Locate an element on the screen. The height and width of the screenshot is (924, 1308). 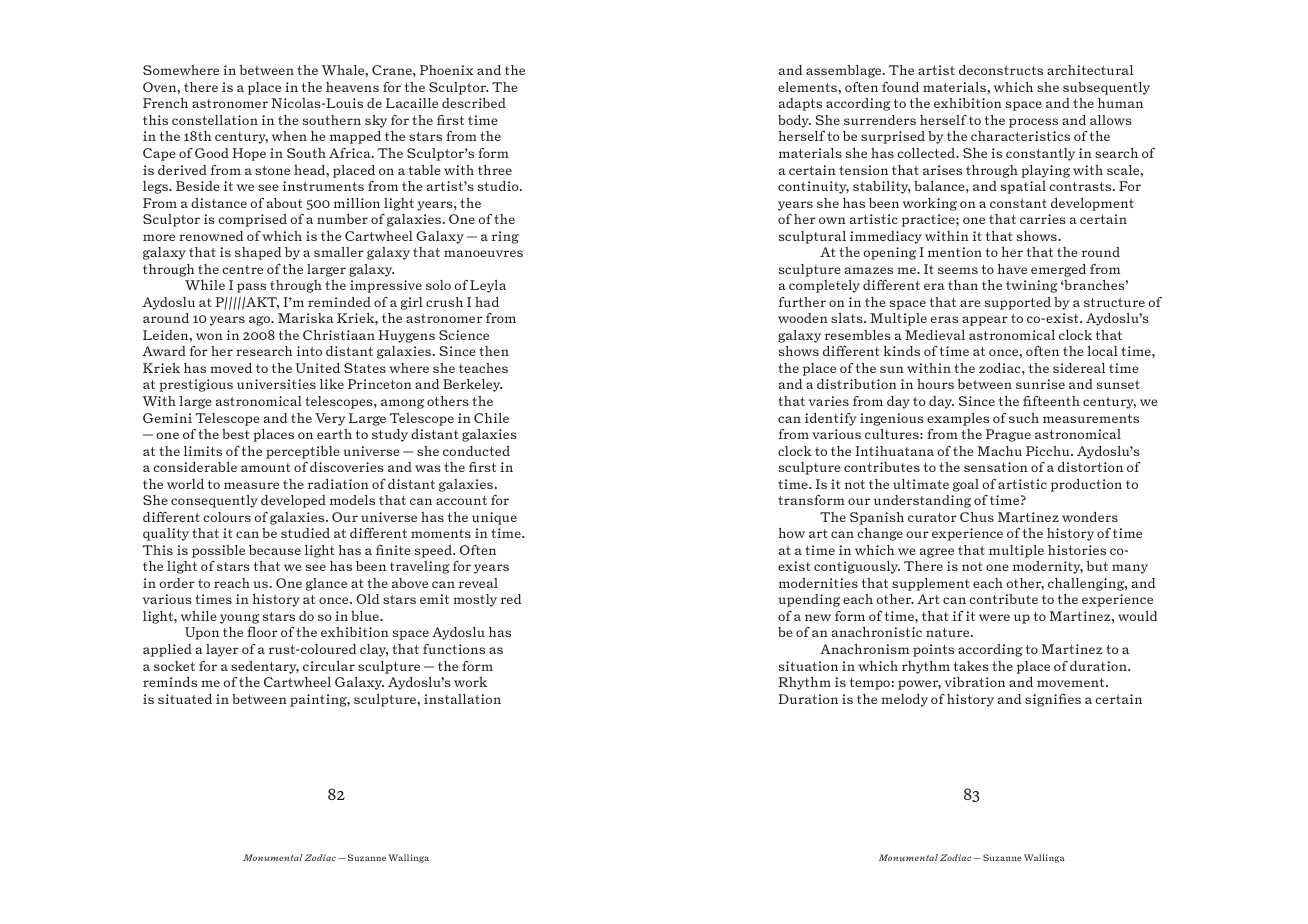
studied is located at coordinates (305, 533).
